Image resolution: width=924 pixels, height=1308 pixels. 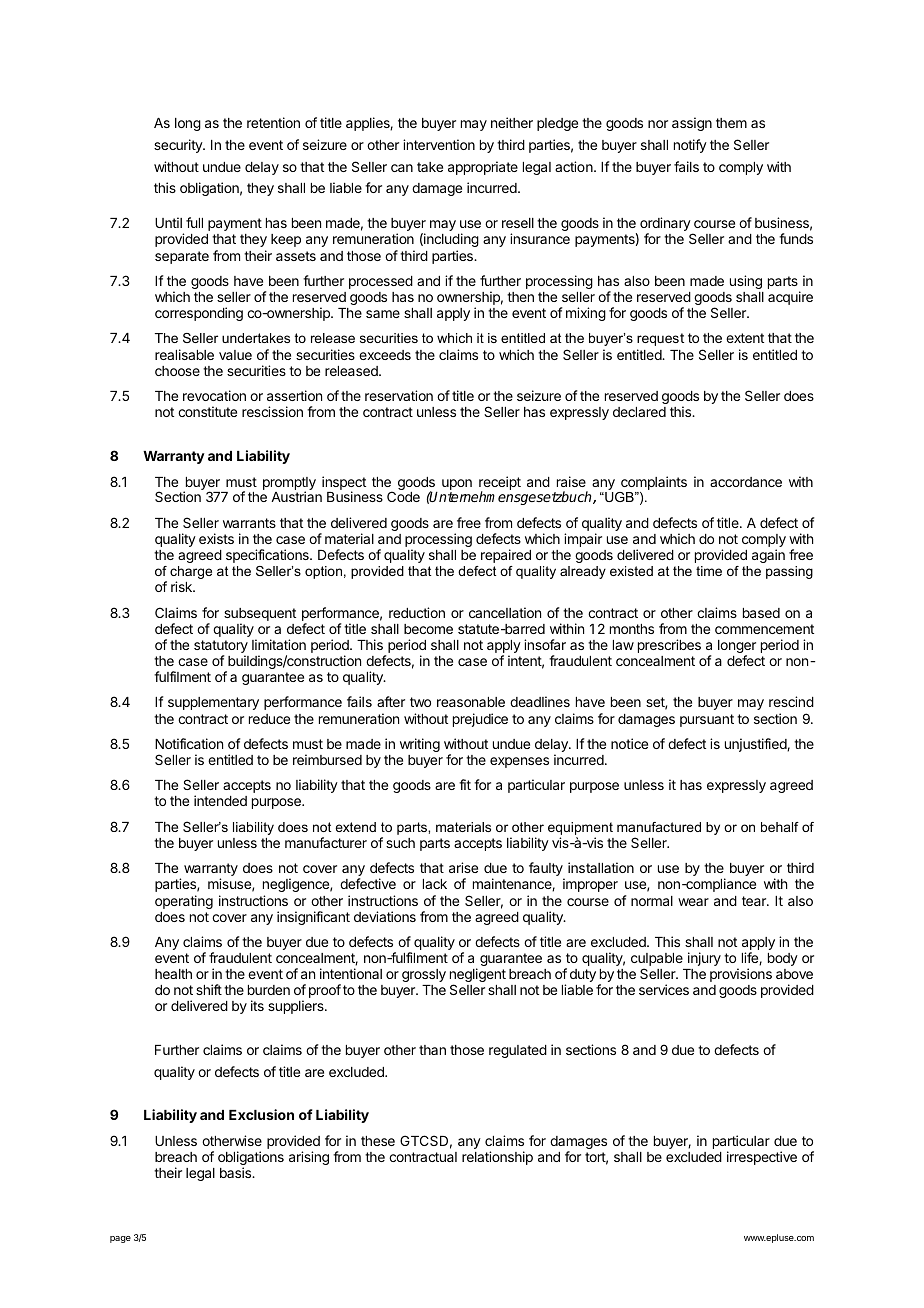 I want to click on health, so click(x=173, y=974).
